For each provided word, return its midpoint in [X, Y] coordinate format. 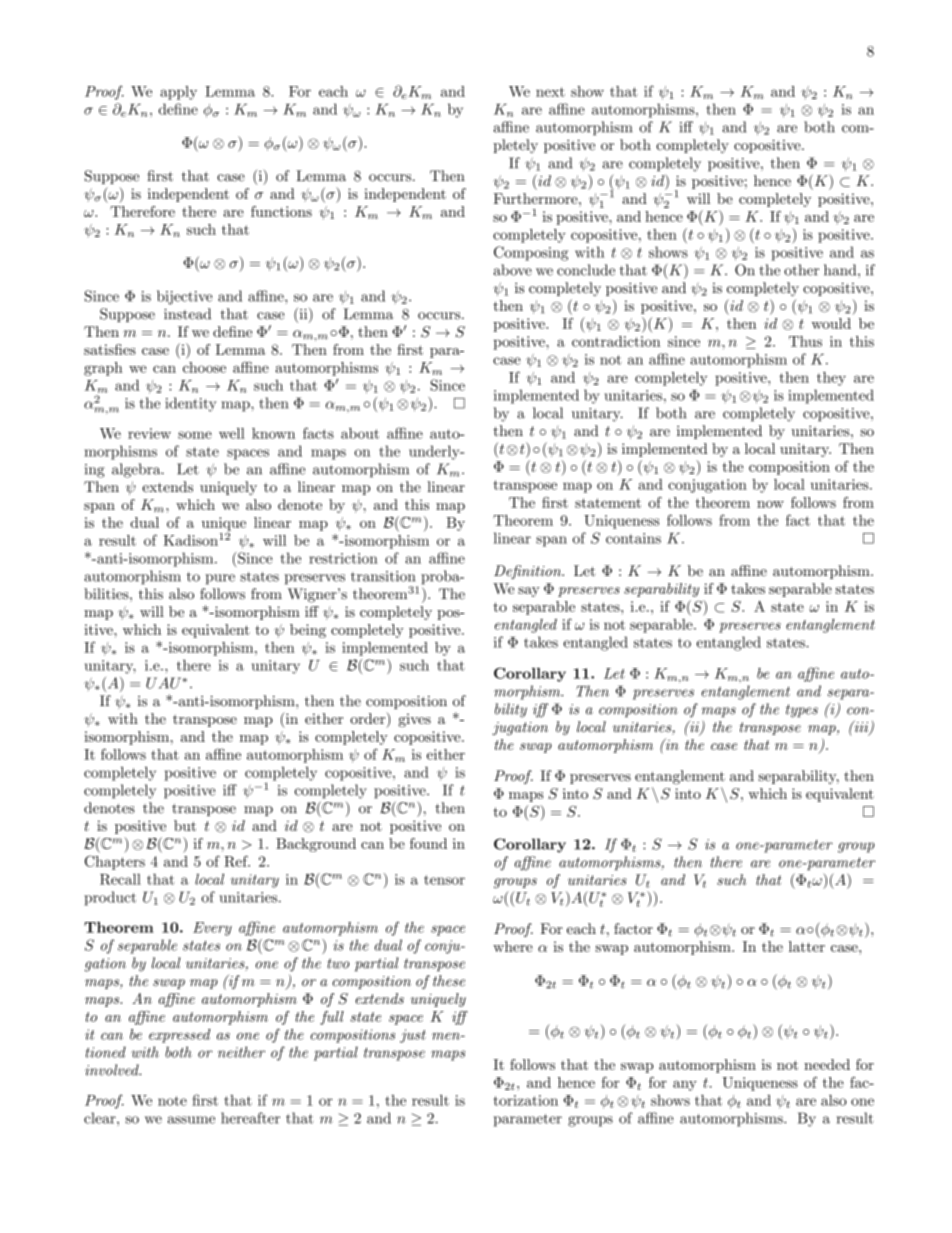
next [550, 92]
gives [414, 720]
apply [178, 93]
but [185, 825]
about [360, 433]
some [195, 435]
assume [191, 1120]
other [801, 270]
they [831, 379]
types [802, 711]
